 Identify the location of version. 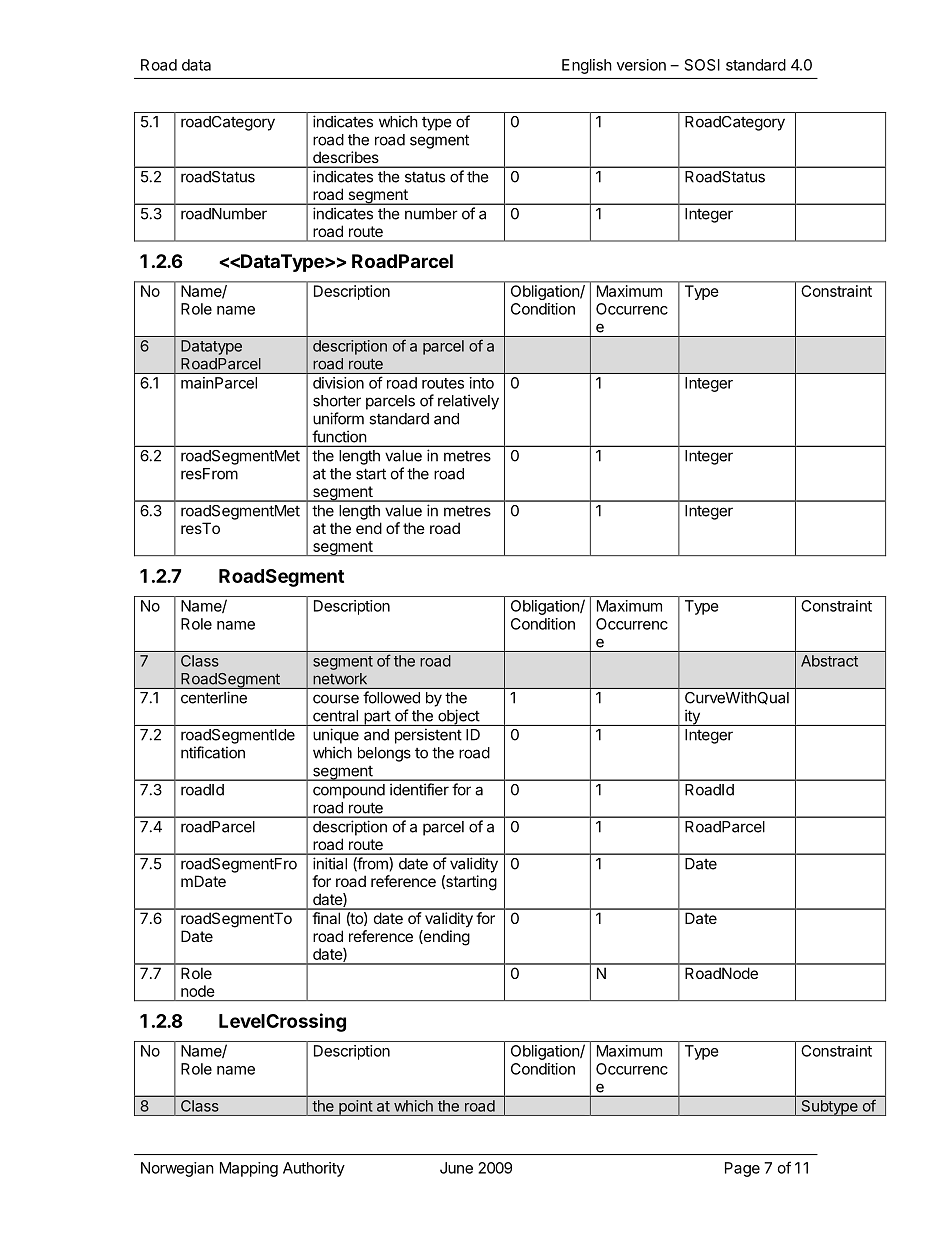
(641, 65).
